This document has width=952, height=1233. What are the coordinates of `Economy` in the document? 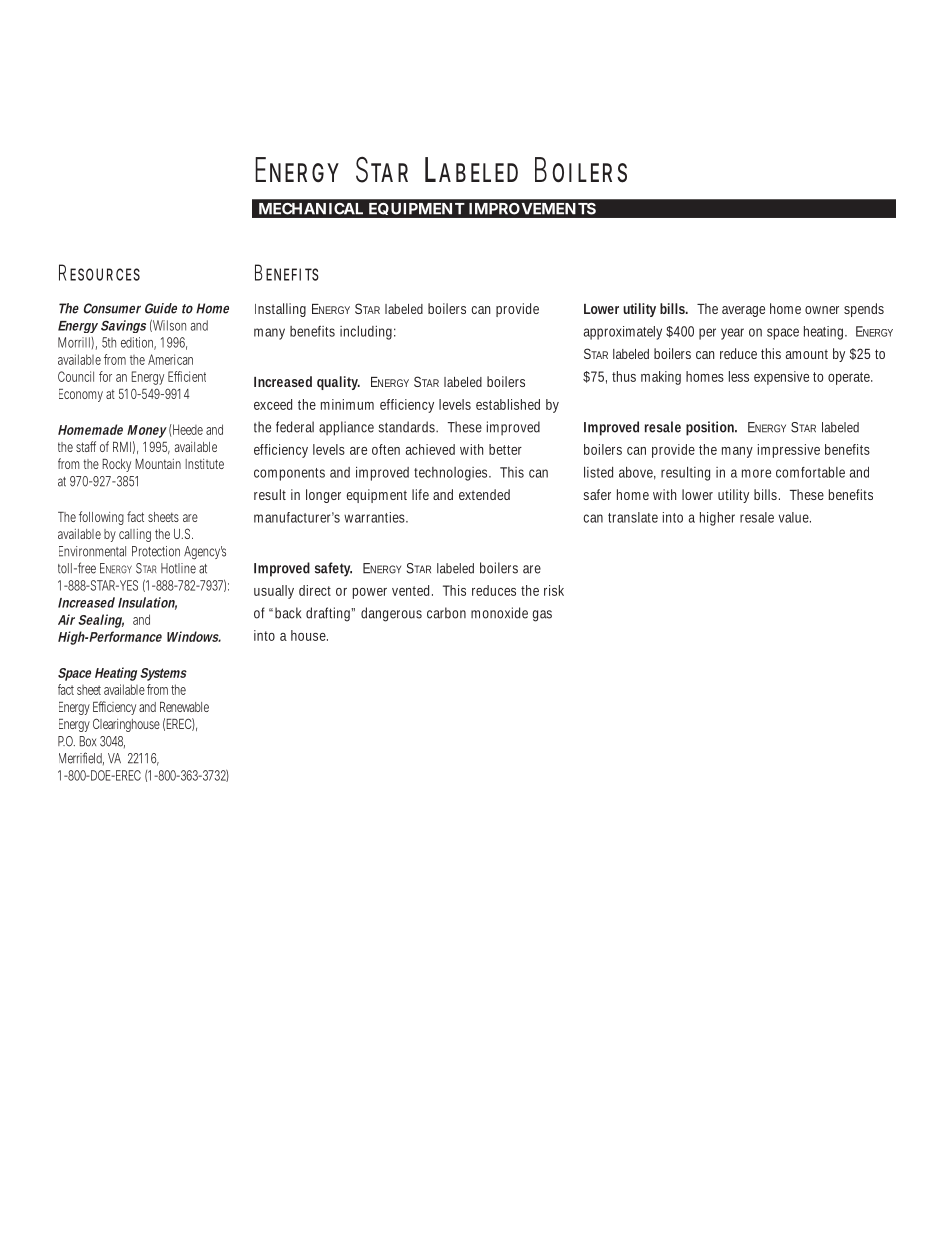 It's located at (81, 395).
